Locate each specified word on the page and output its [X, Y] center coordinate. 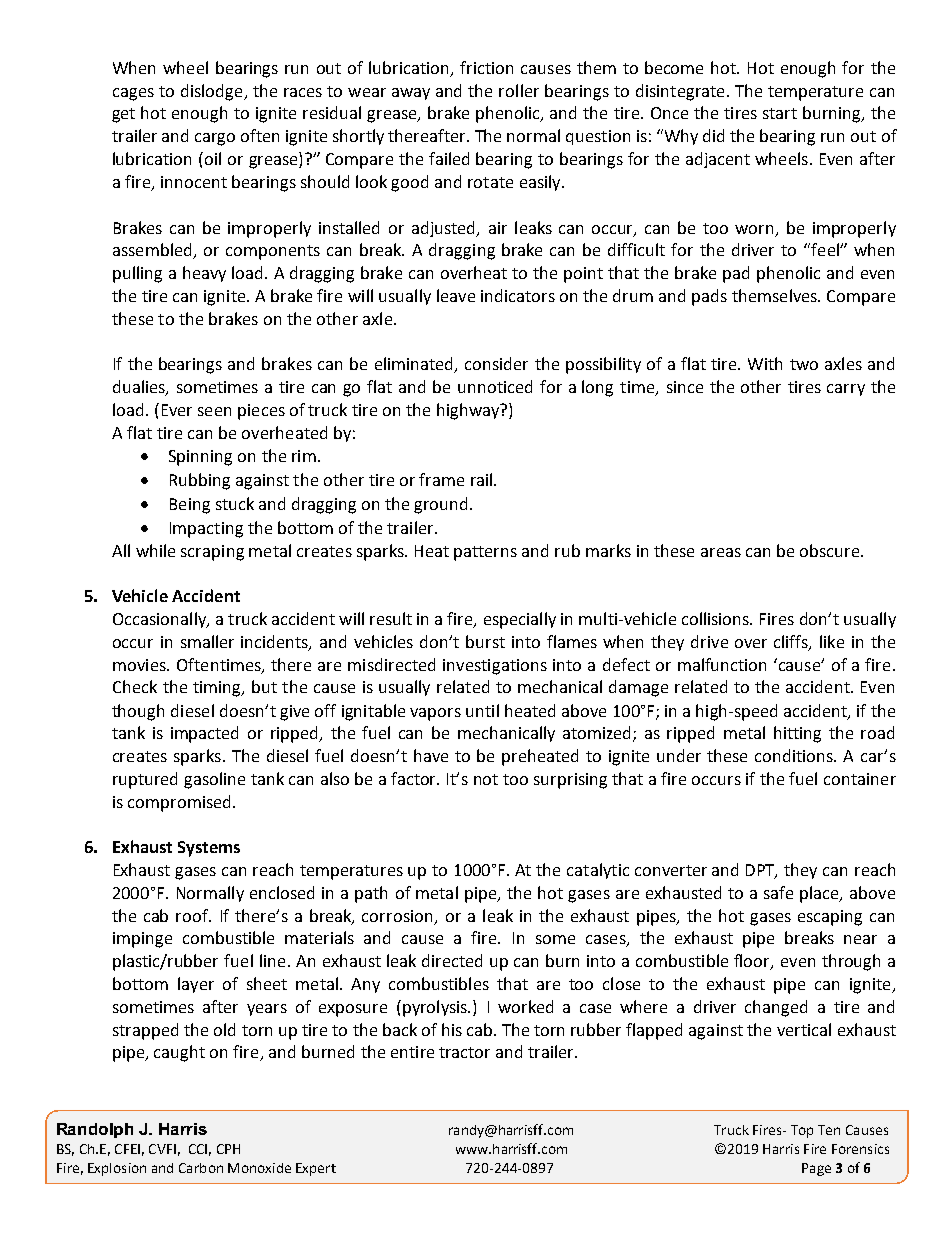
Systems [209, 849]
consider [496, 363]
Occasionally [161, 620]
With [765, 363]
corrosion [397, 916]
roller [519, 90]
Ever [177, 410]
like [832, 641]
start [780, 113]
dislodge [213, 92]
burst [485, 641]
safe [778, 892]
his [452, 1029]
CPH [228, 1149]
